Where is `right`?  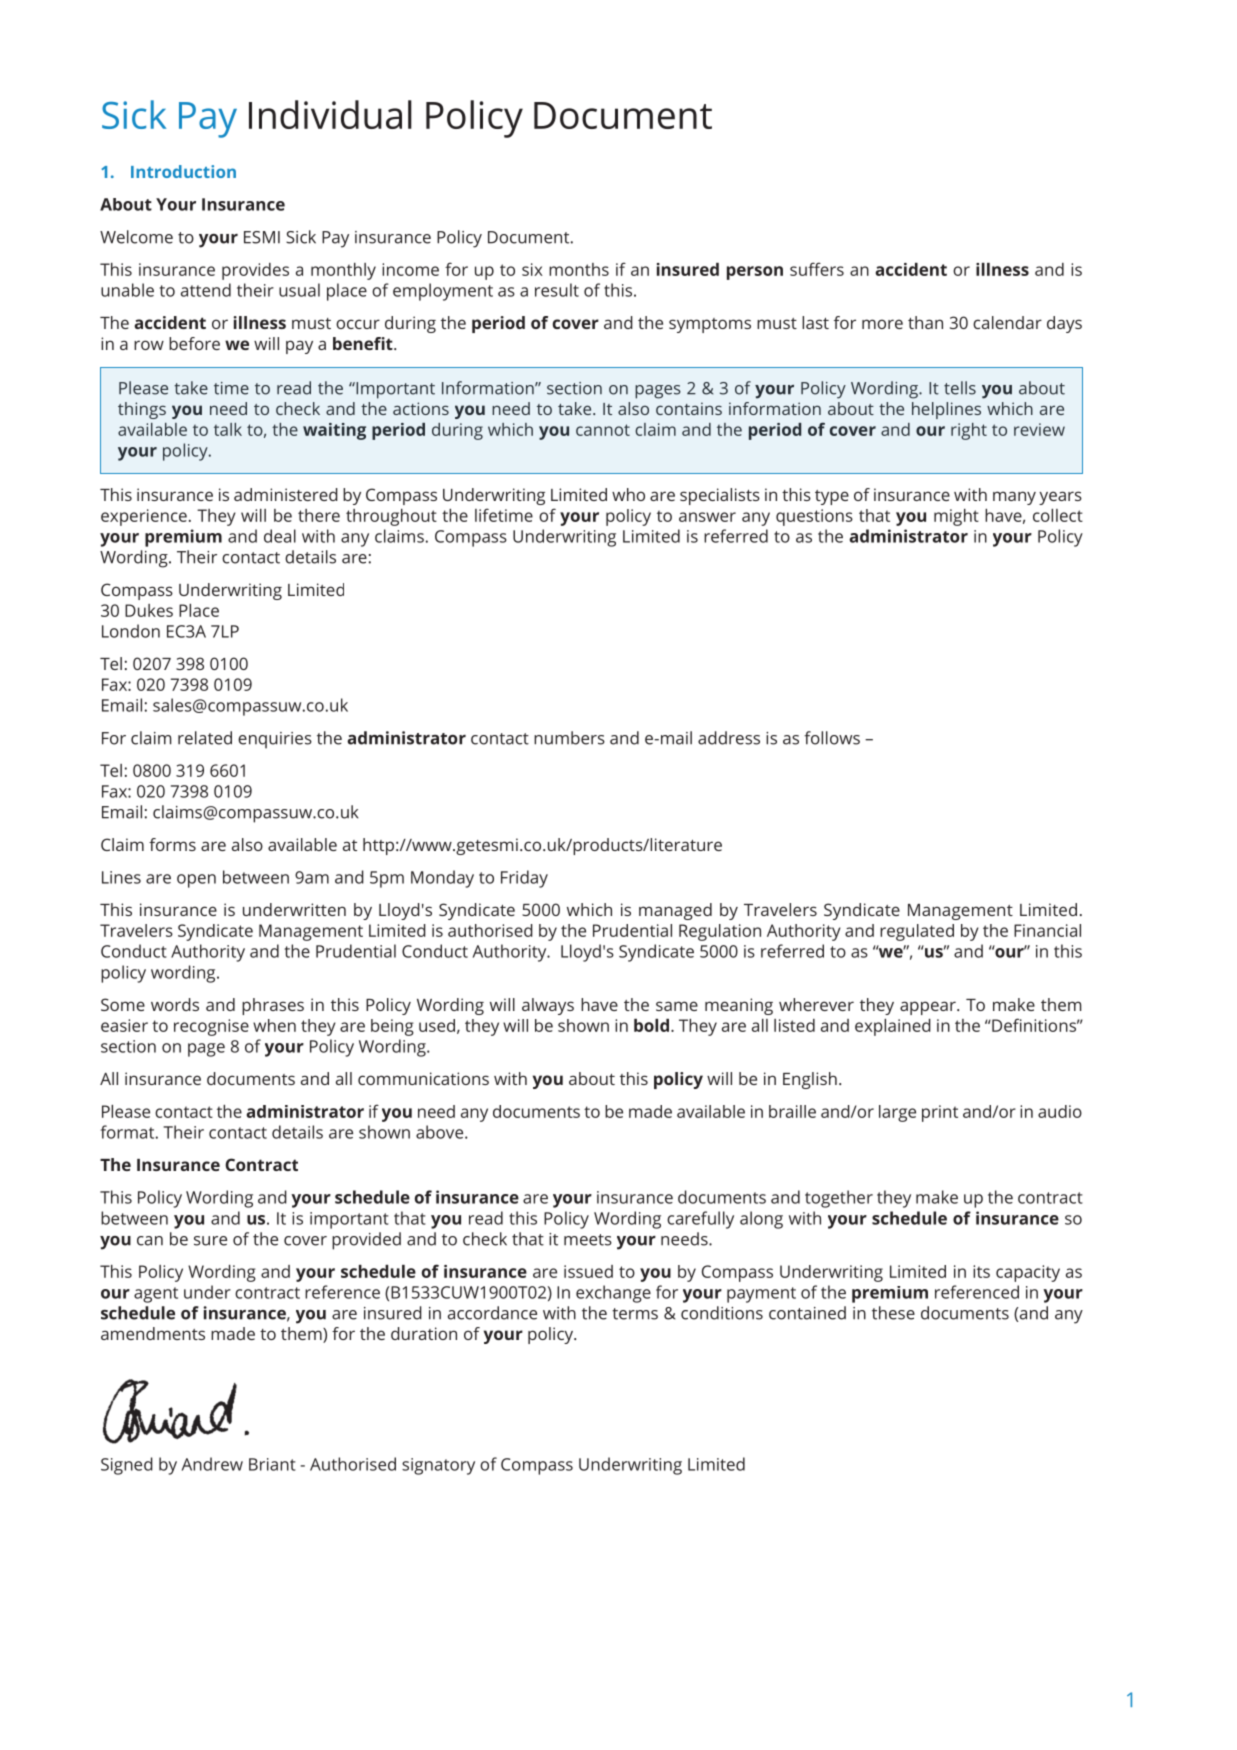
right is located at coordinates (969, 431).
